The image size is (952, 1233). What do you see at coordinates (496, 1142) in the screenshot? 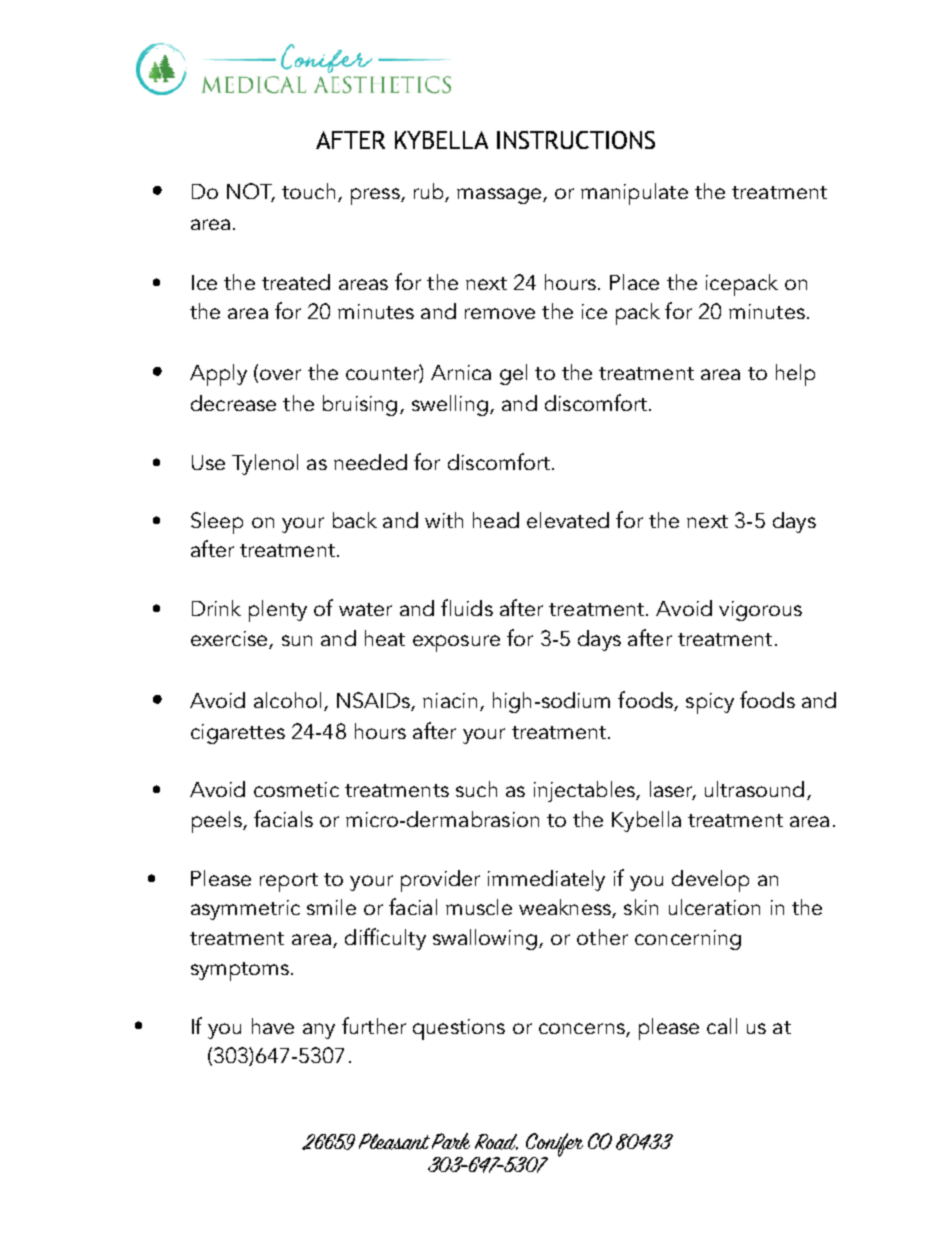
I see `Road` at bounding box center [496, 1142].
